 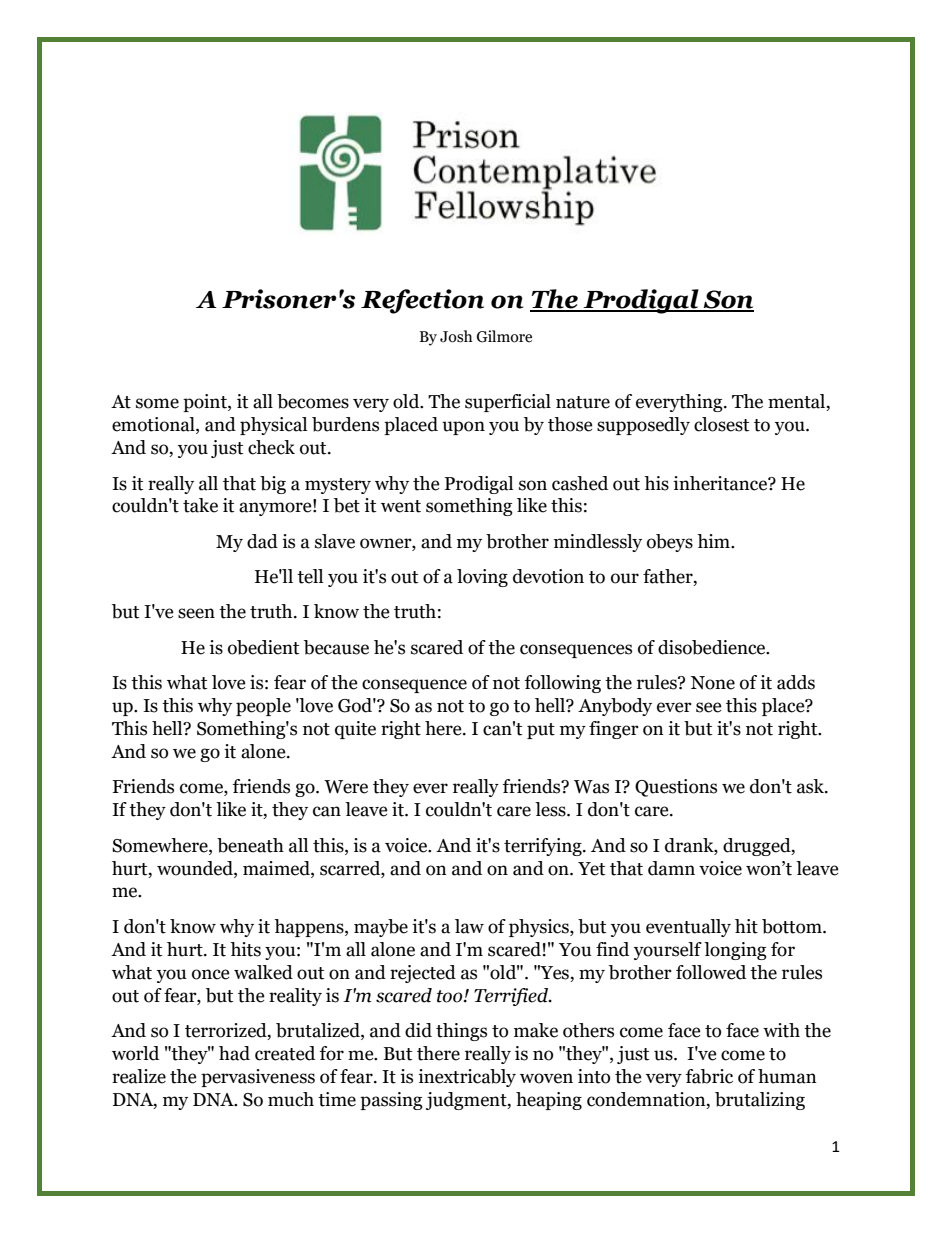 I want to click on disobedience, so click(x=713, y=647).
